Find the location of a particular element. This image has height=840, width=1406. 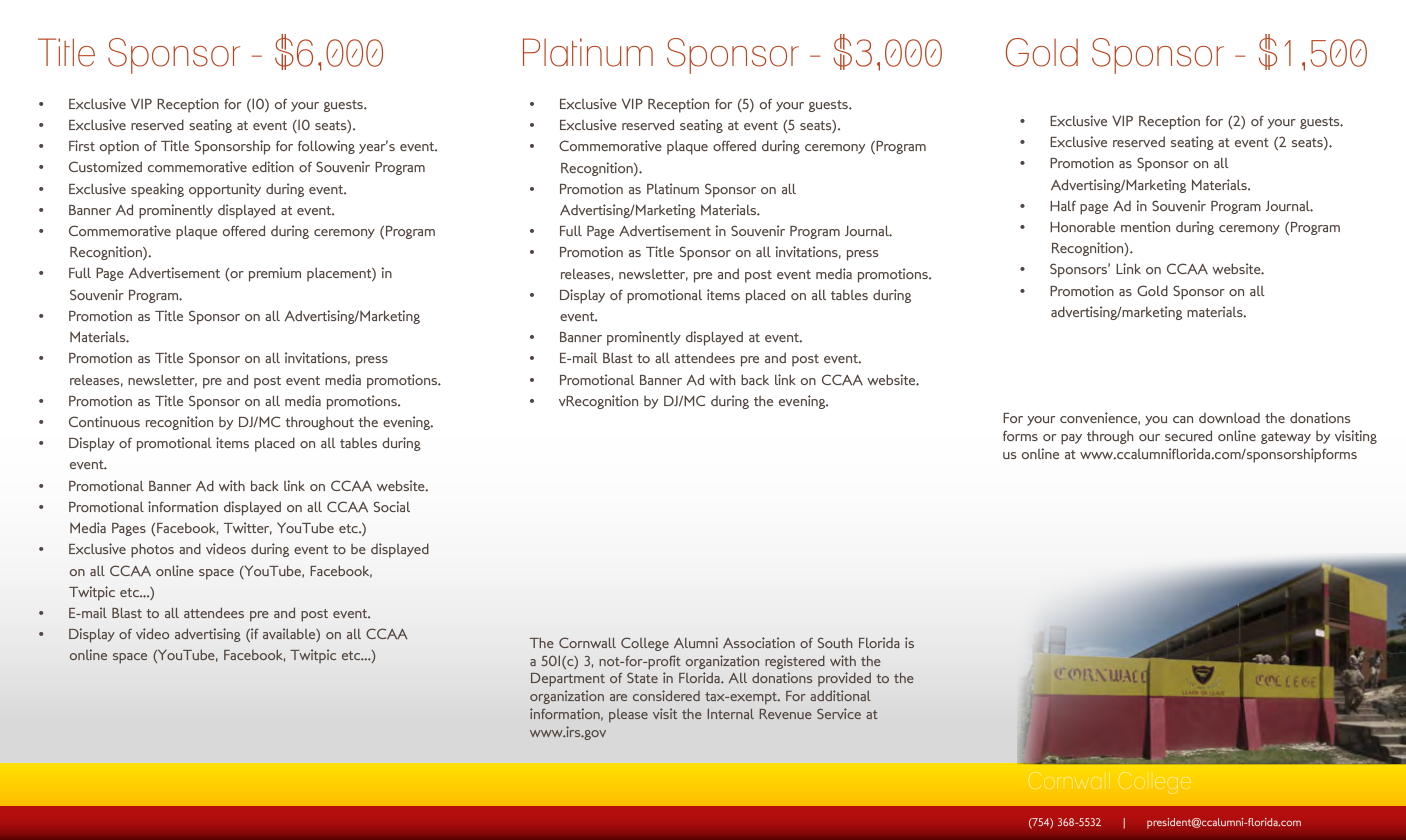

Department is located at coordinates (568, 680).
